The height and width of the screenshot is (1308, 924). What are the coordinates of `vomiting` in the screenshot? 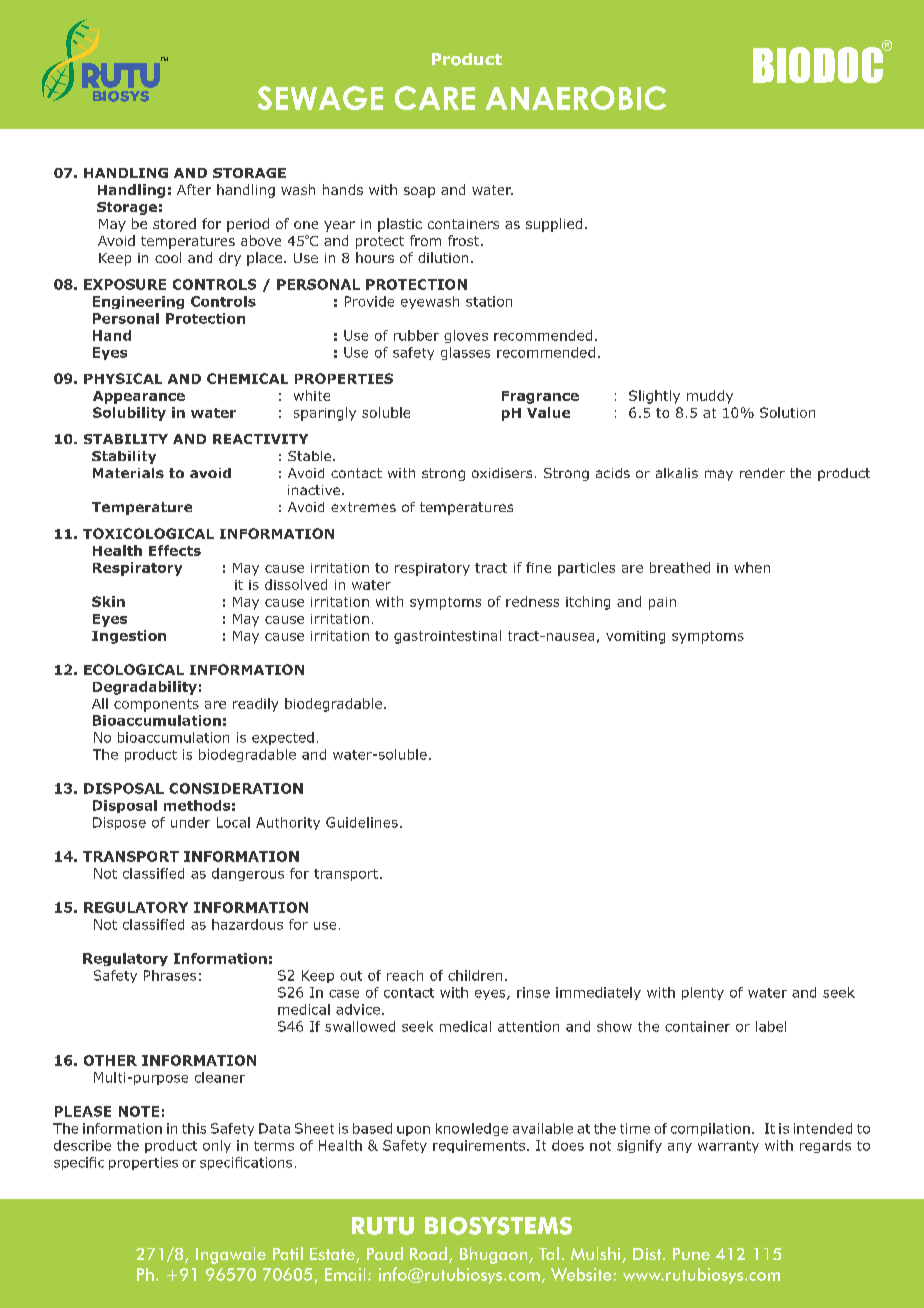 It's located at (635, 637).
